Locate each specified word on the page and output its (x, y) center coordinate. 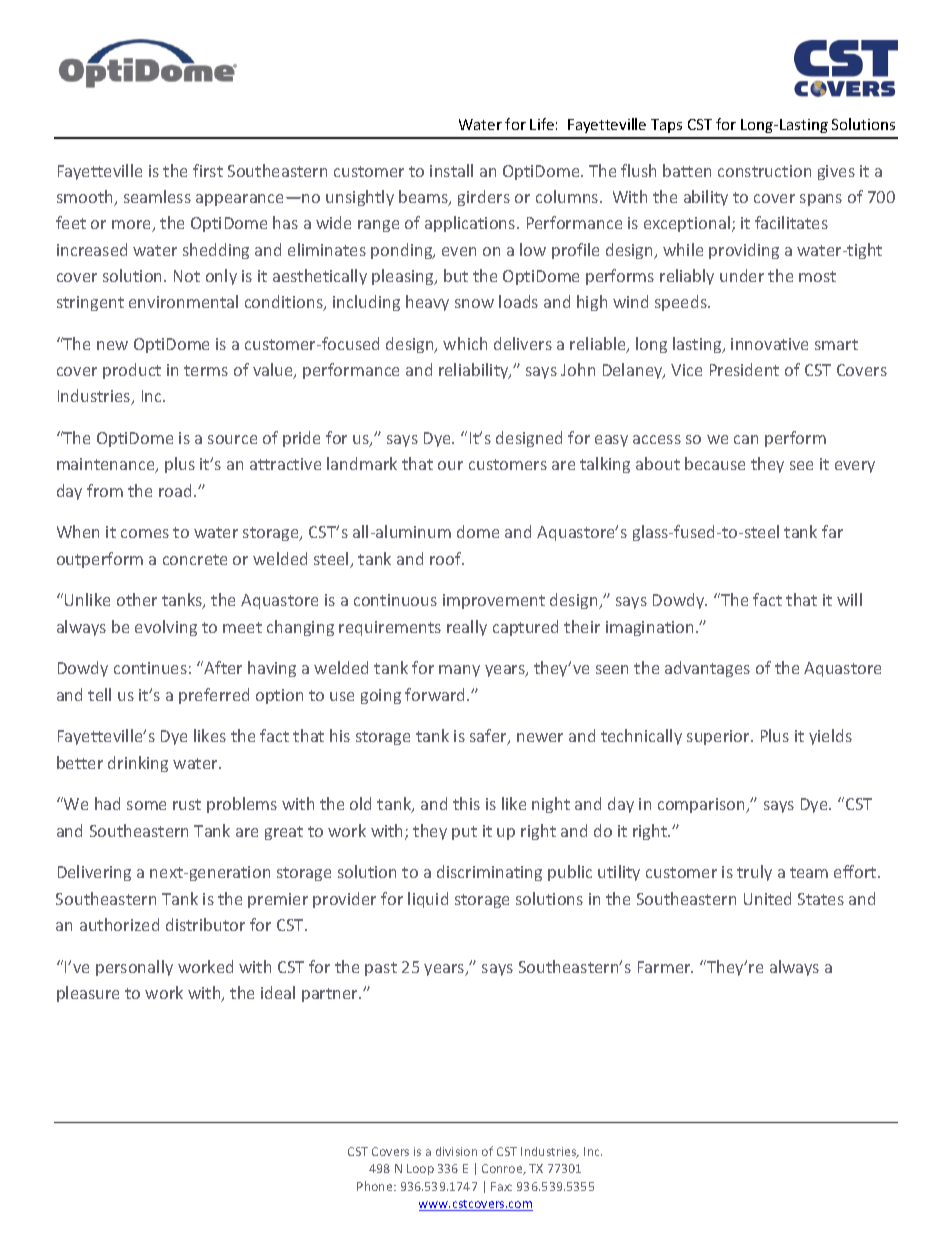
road (175, 490)
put (464, 833)
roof (447, 558)
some (146, 805)
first (208, 170)
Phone (376, 1186)
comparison (702, 805)
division (456, 1151)
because (715, 463)
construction (764, 171)
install (451, 170)
